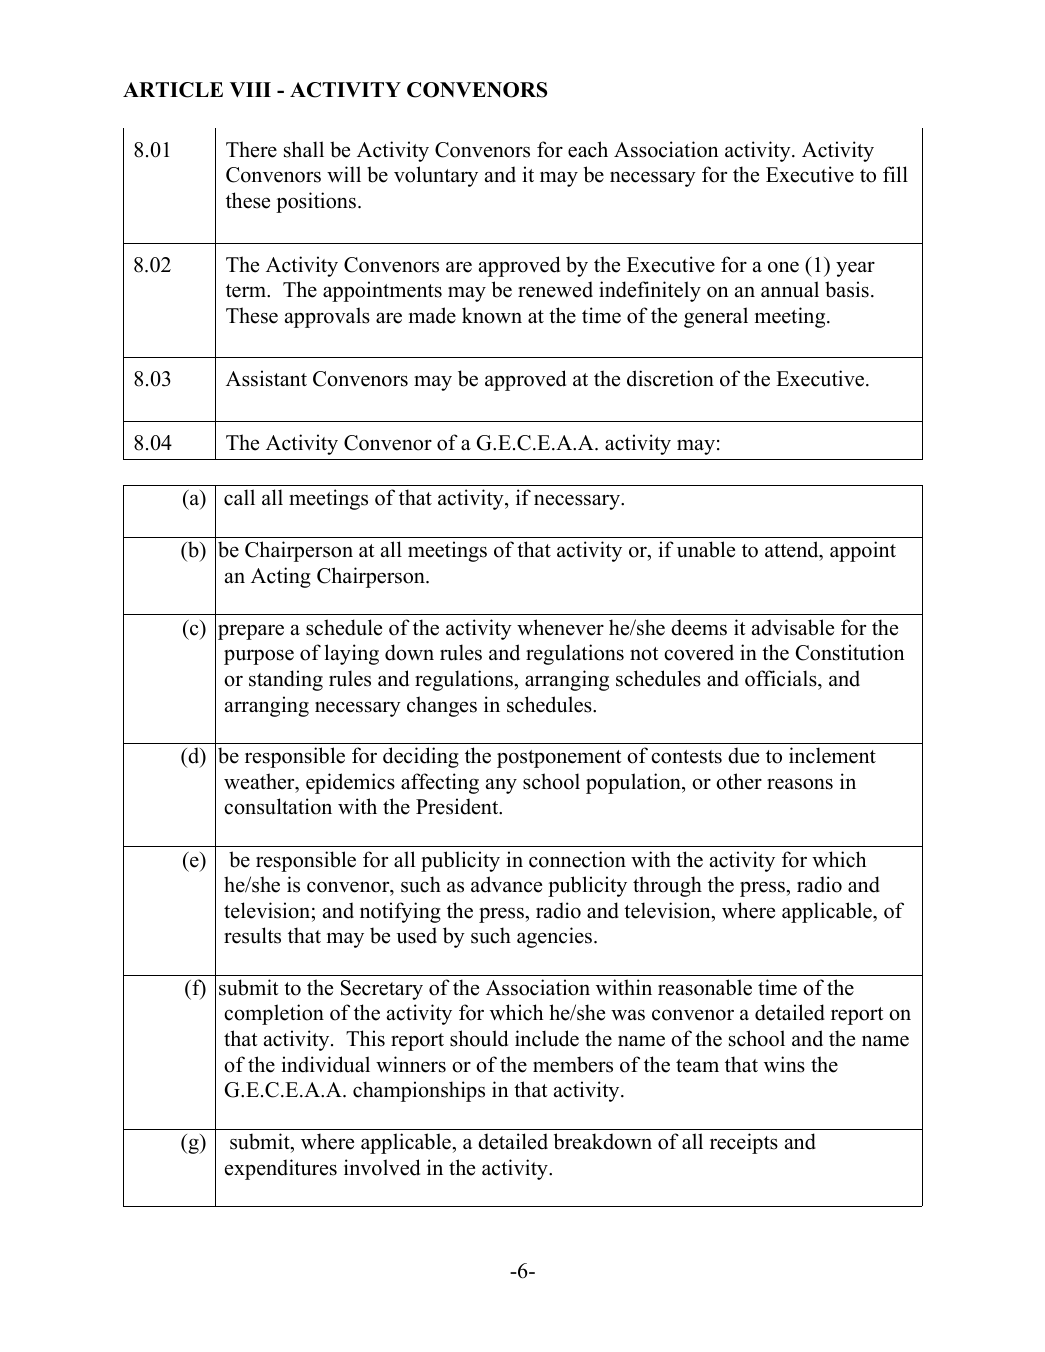 Image resolution: width=1045 pixels, height=1352 pixels. I want to click on advisable, so click(793, 627).
